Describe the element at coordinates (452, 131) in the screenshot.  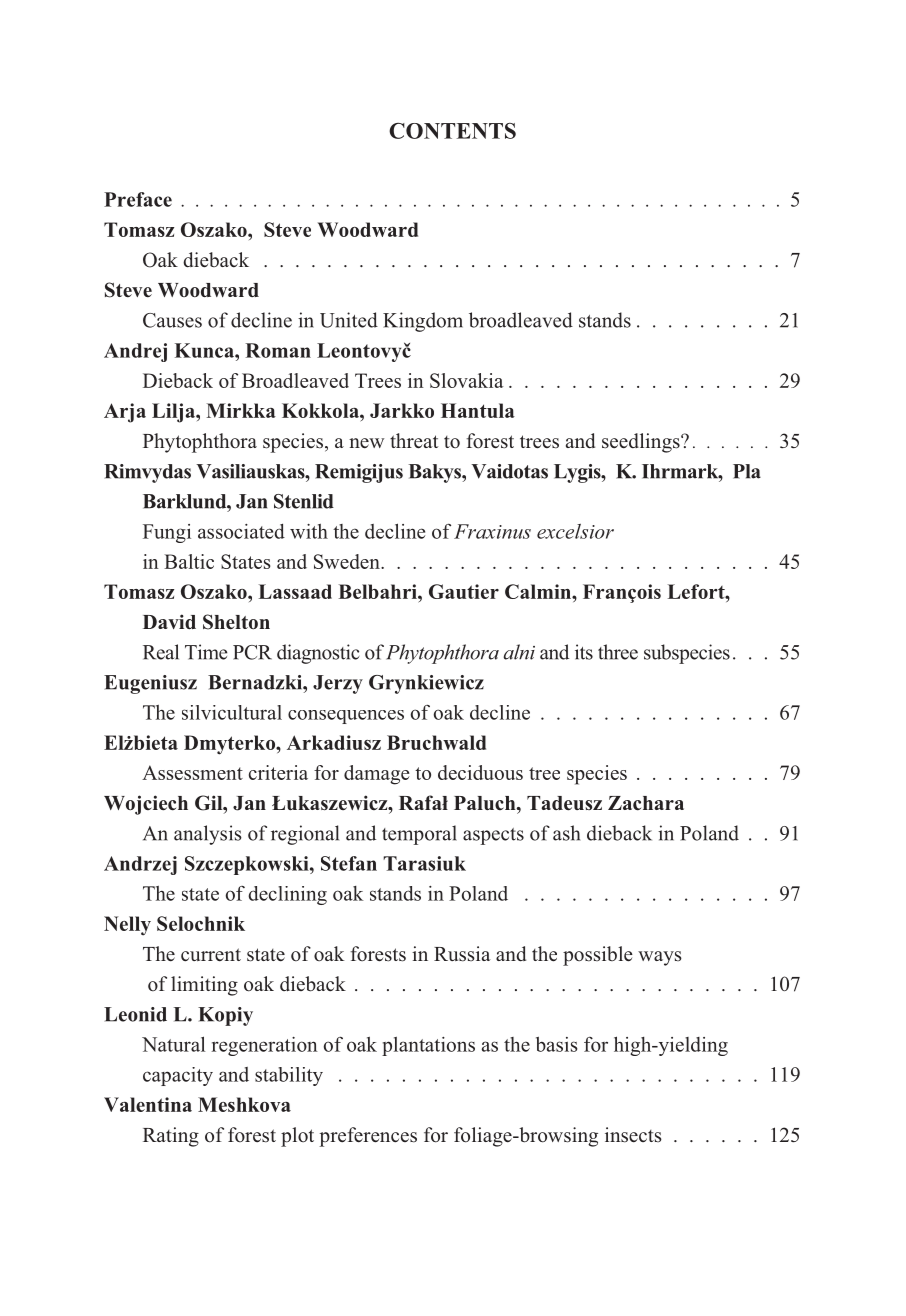
I see `CONTENTS` at that location.
